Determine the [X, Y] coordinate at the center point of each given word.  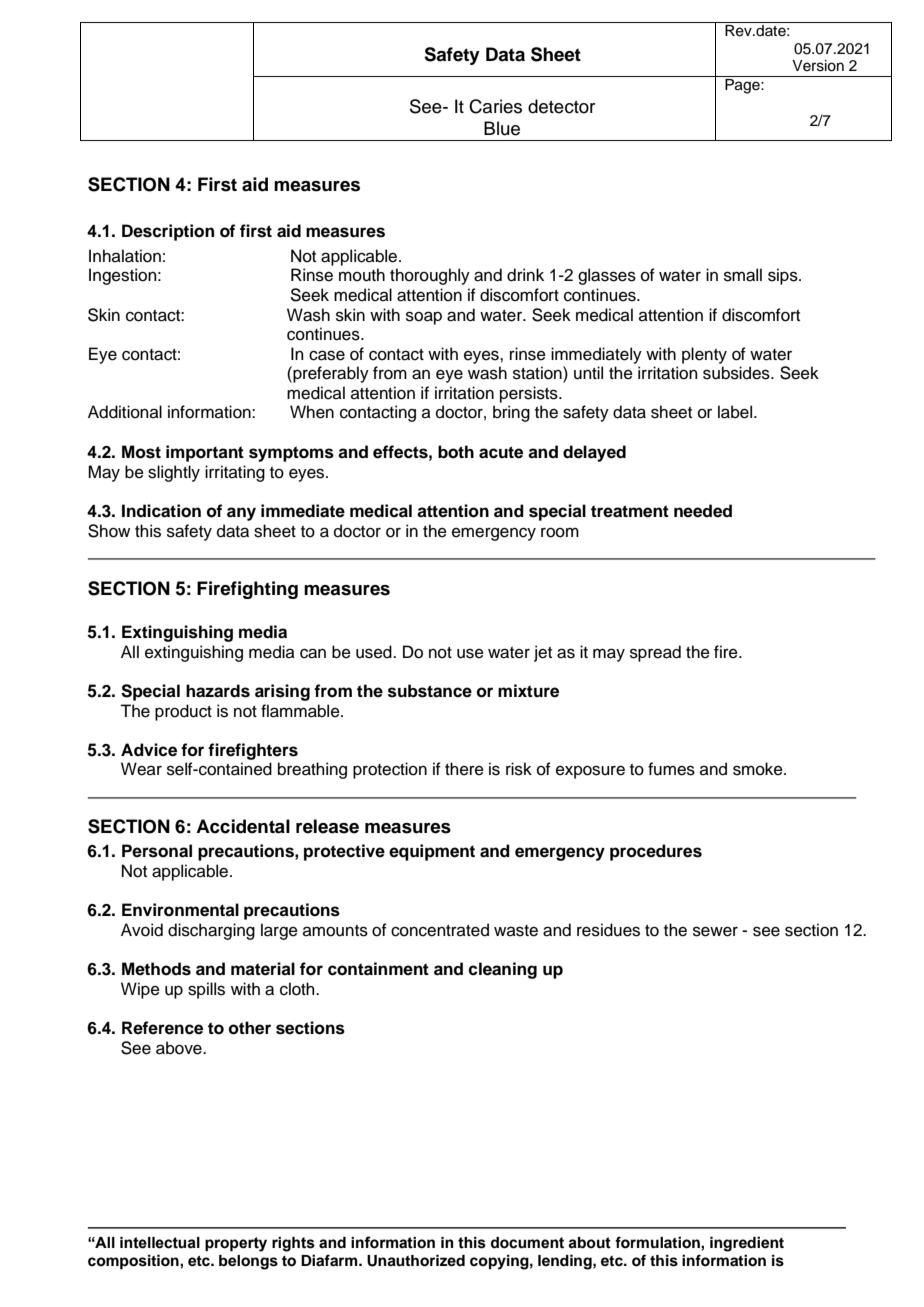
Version [818, 66]
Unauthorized [416, 1260]
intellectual [160, 1243]
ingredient [747, 1244]
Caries [495, 106]
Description [168, 232]
